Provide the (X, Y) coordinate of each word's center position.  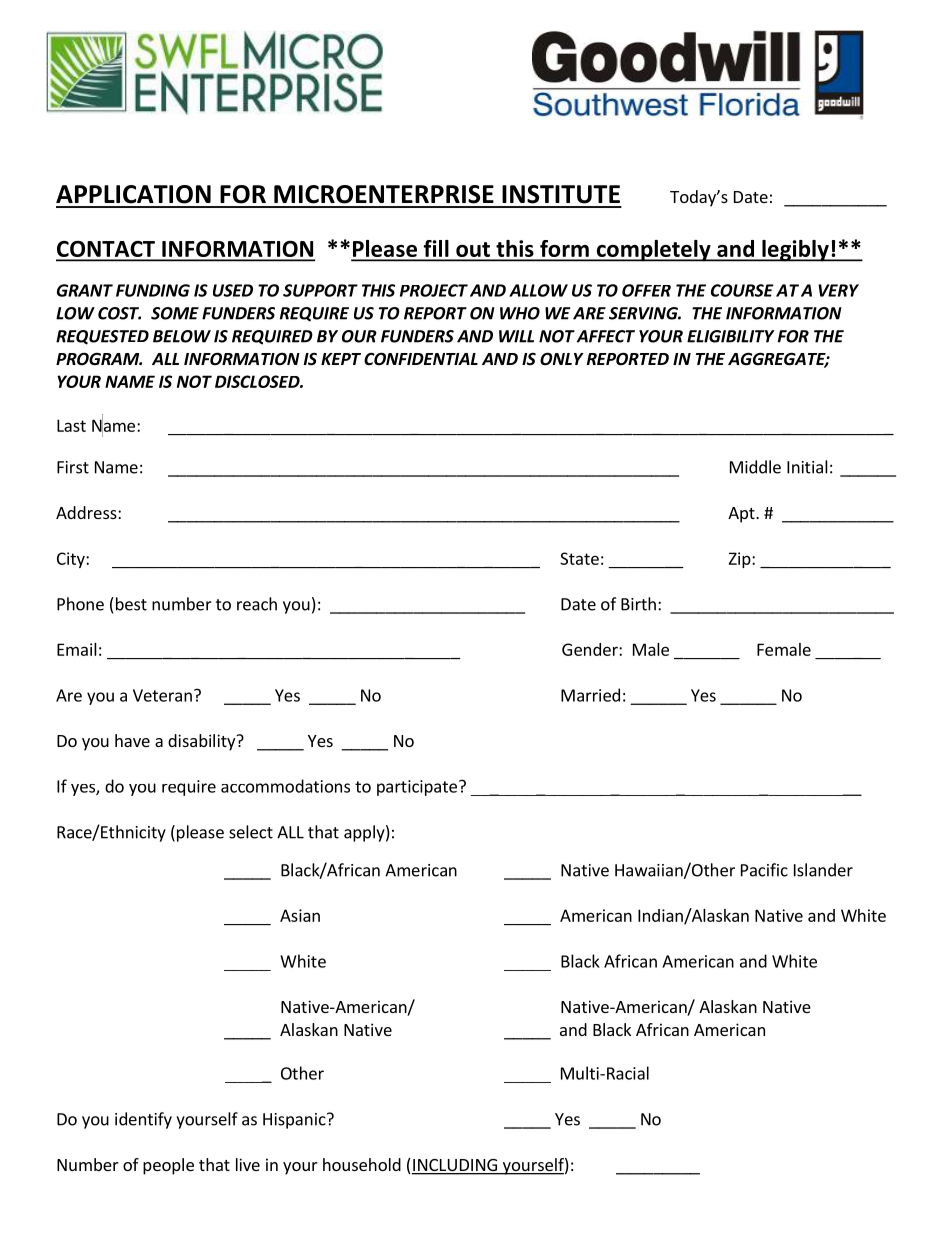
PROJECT (434, 290)
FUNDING (153, 290)
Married (590, 695)
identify (143, 1120)
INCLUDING (455, 1166)
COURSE (742, 290)
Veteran (162, 695)
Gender (591, 649)
